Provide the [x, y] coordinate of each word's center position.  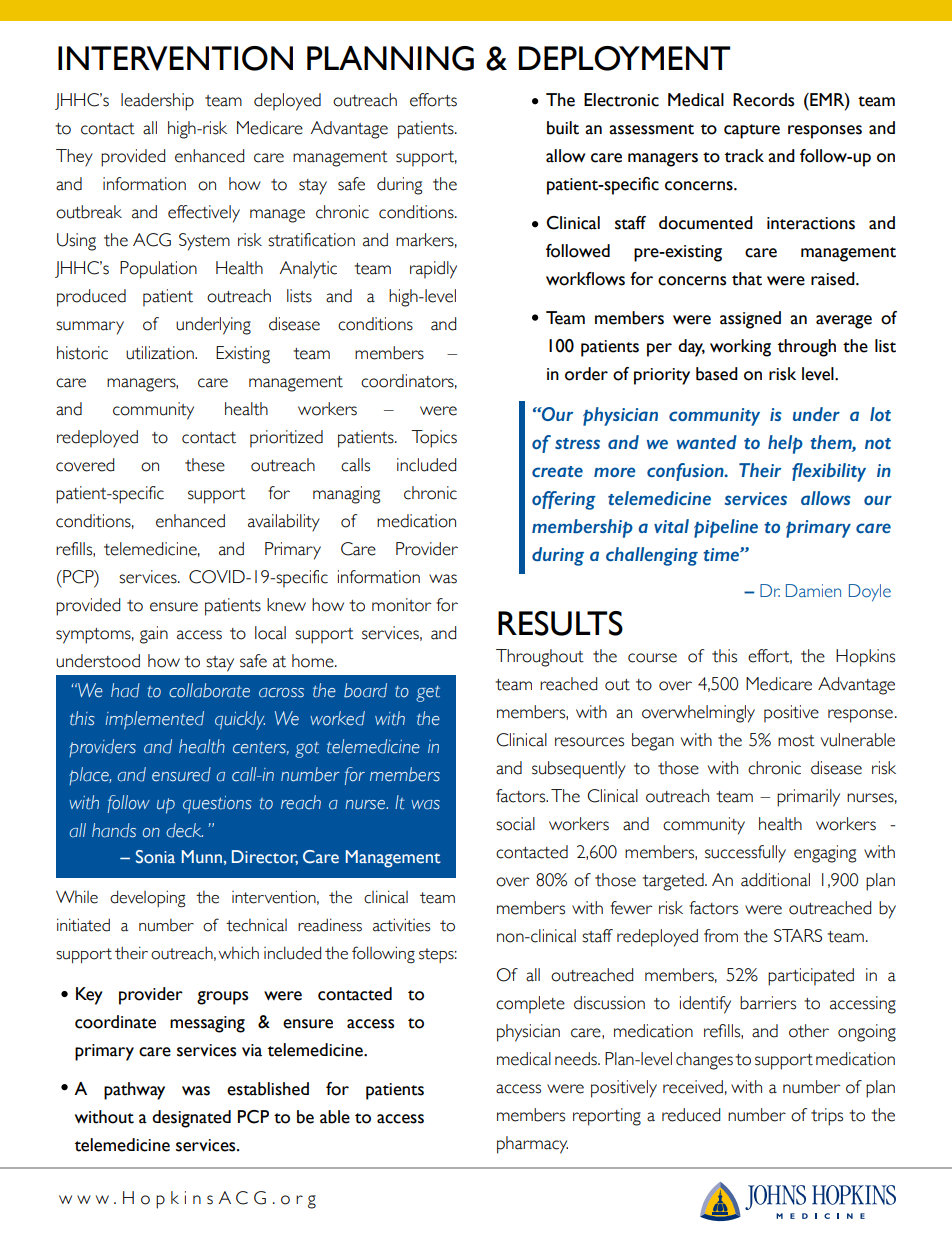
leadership [157, 102]
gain [154, 635]
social [515, 824]
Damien [813, 591]
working [740, 348]
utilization [161, 353]
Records [763, 100]
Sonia [155, 857]
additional [775, 880]
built [563, 128]
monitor [401, 605]
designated [191, 1119]
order [586, 374]
